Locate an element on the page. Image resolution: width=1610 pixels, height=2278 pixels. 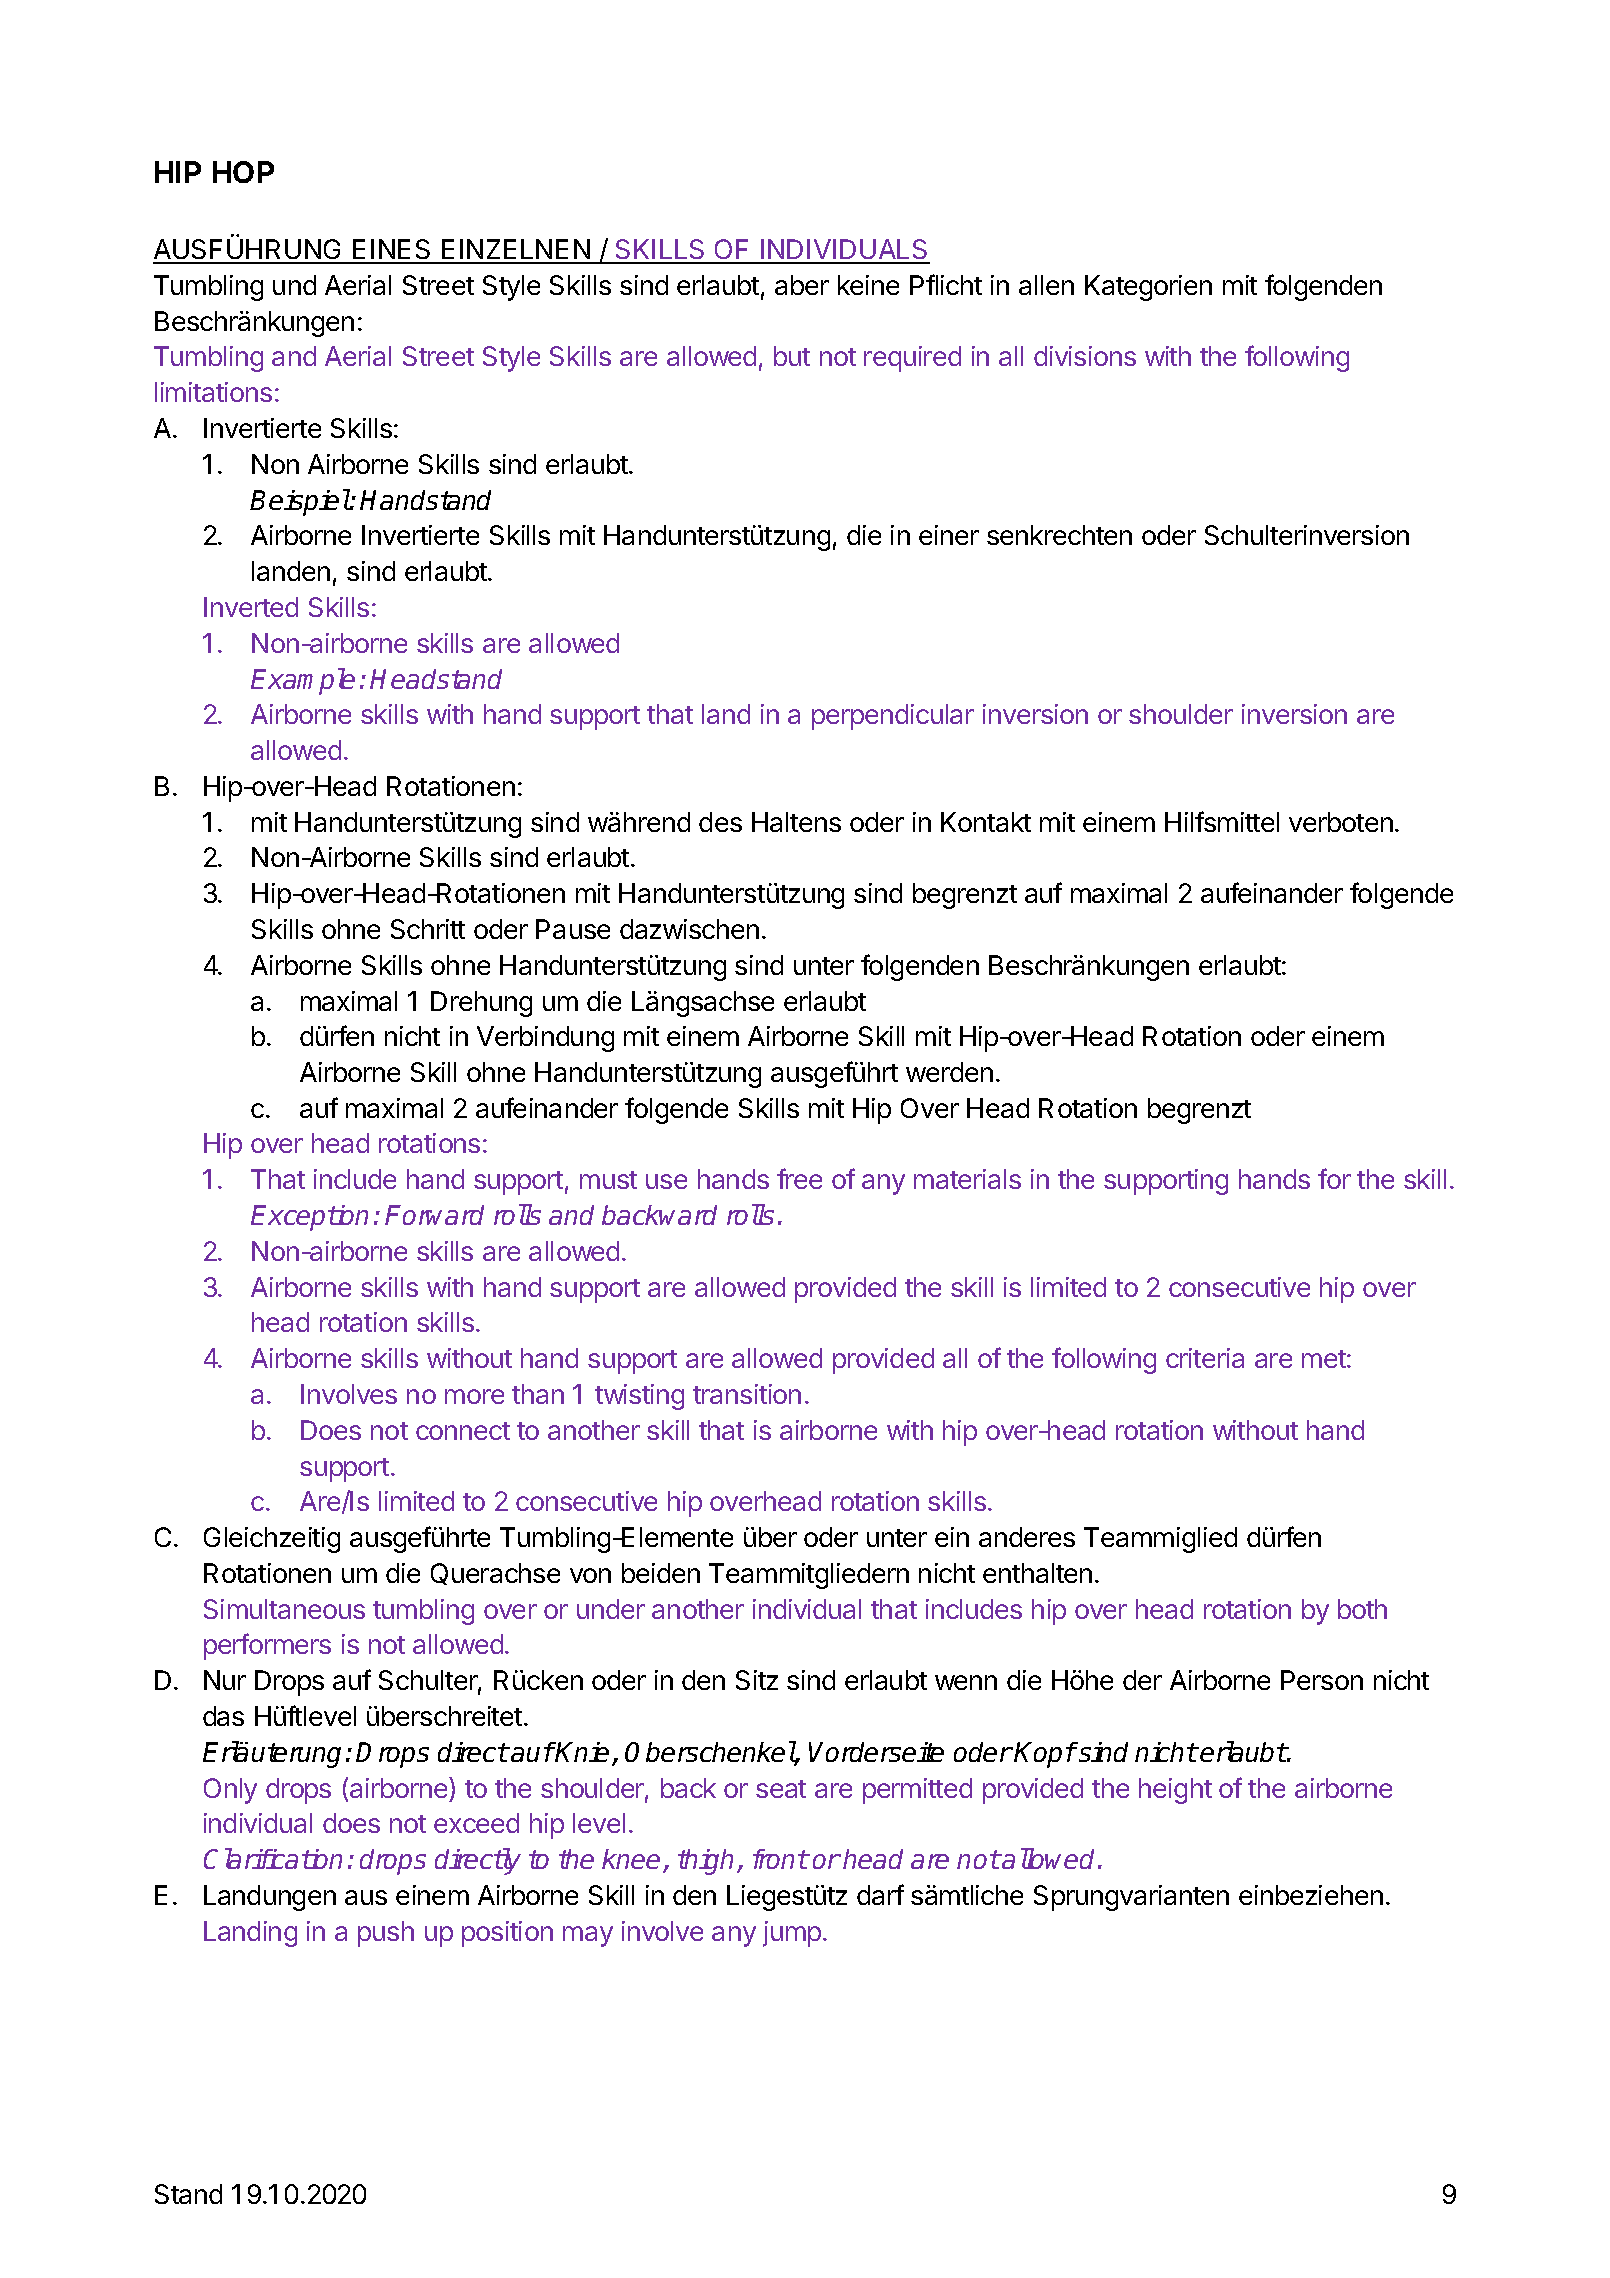
front is located at coordinates (780, 1859).
